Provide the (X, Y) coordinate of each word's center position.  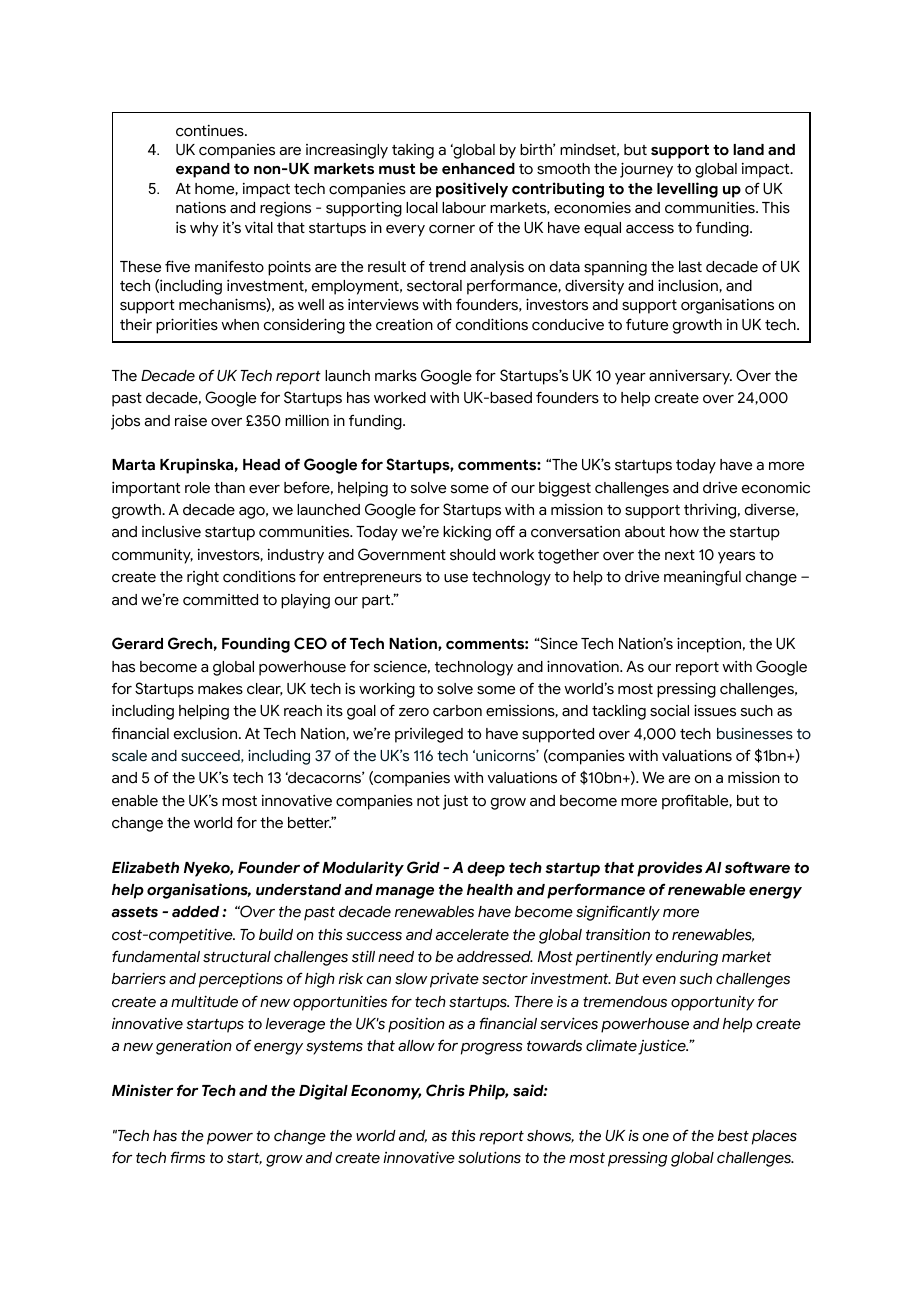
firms (188, 1157)
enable (135, 801)
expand (203, 170)
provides (669, 869)
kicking (467, 533)
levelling (687, 190)
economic (776, 488)
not (428, 801)
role (197, 488)
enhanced (478, 169)
